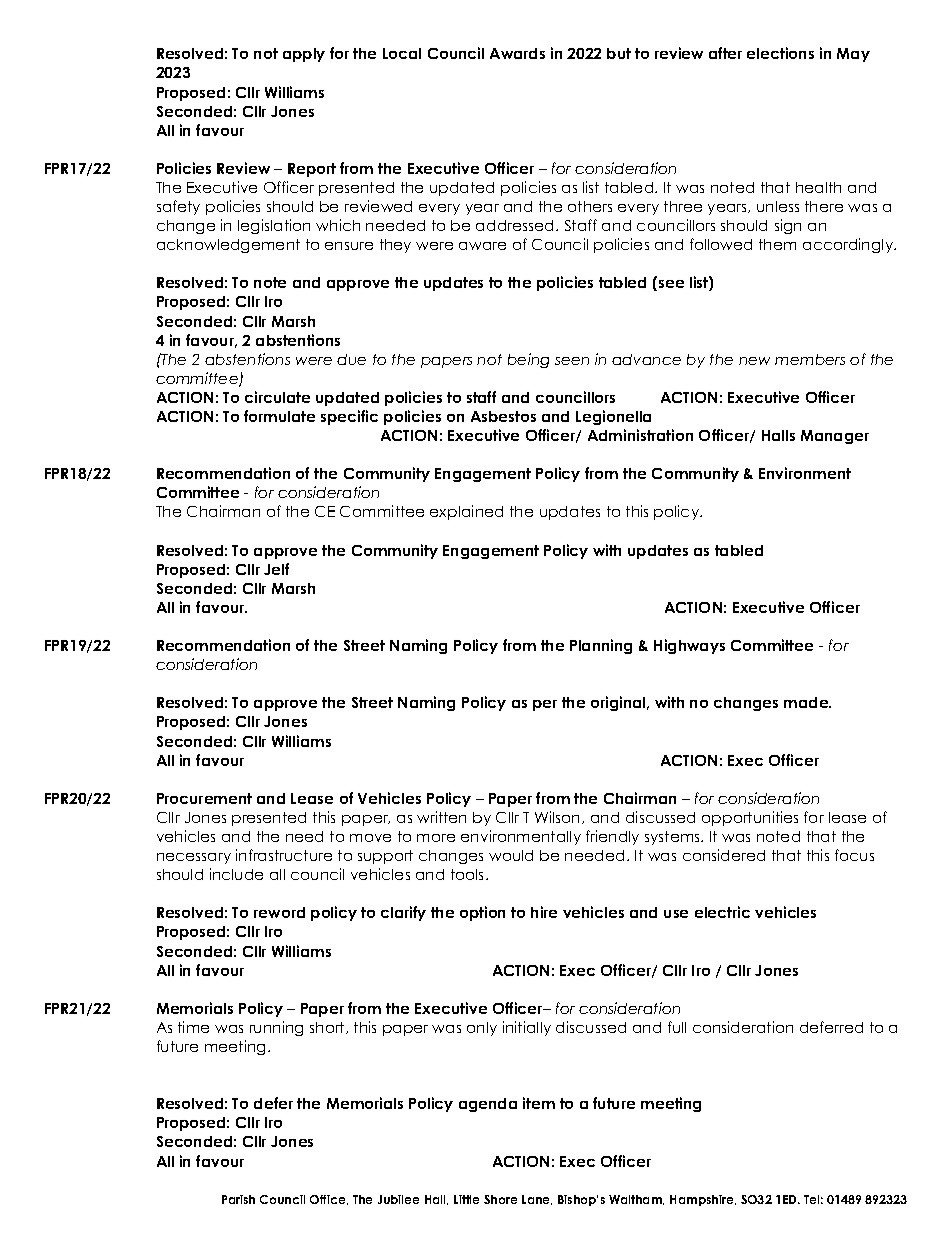  I want to click on formulate, so click(279, 416).
